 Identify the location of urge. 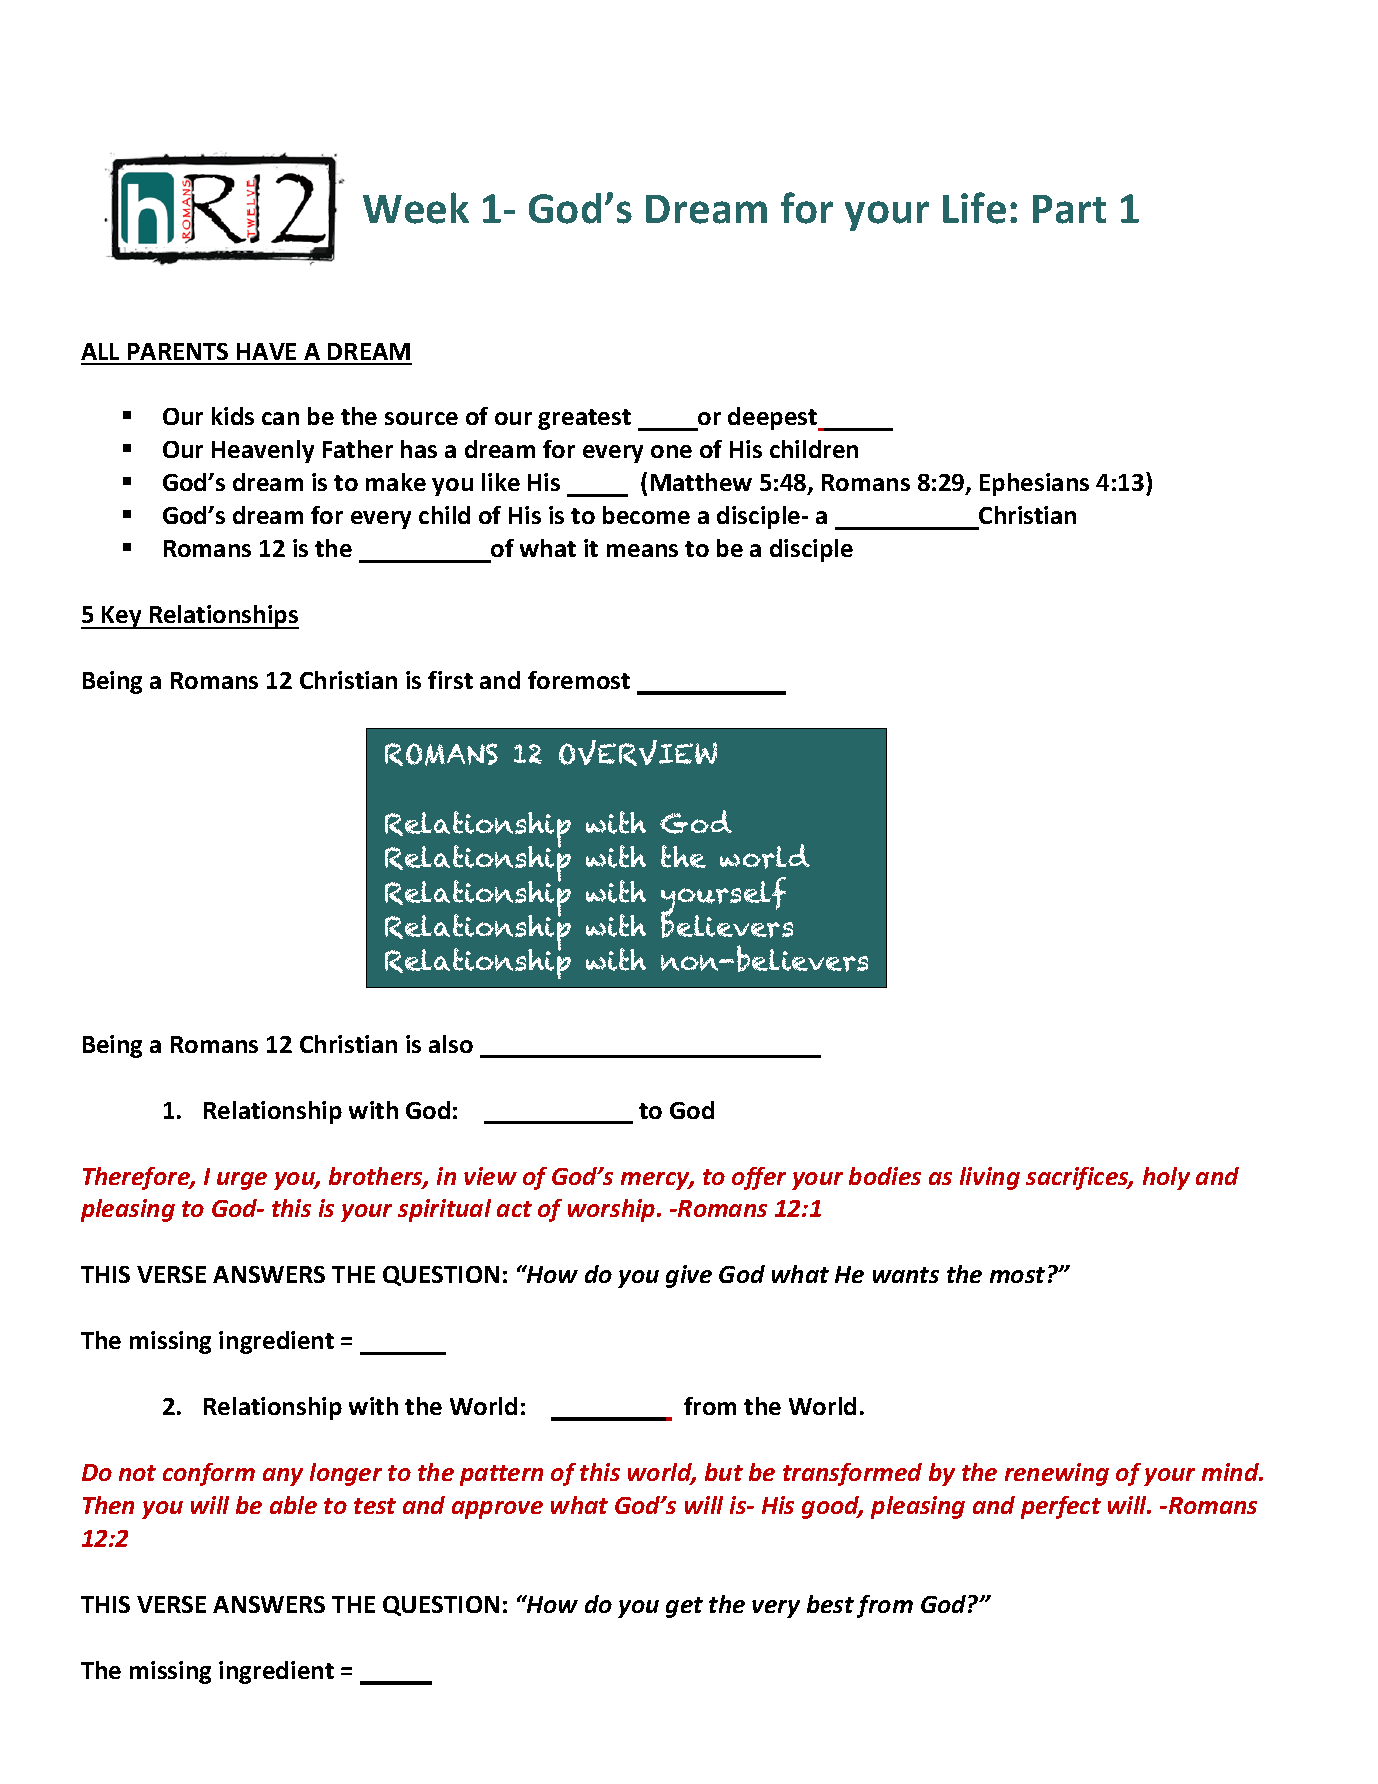
(242, 1181).
